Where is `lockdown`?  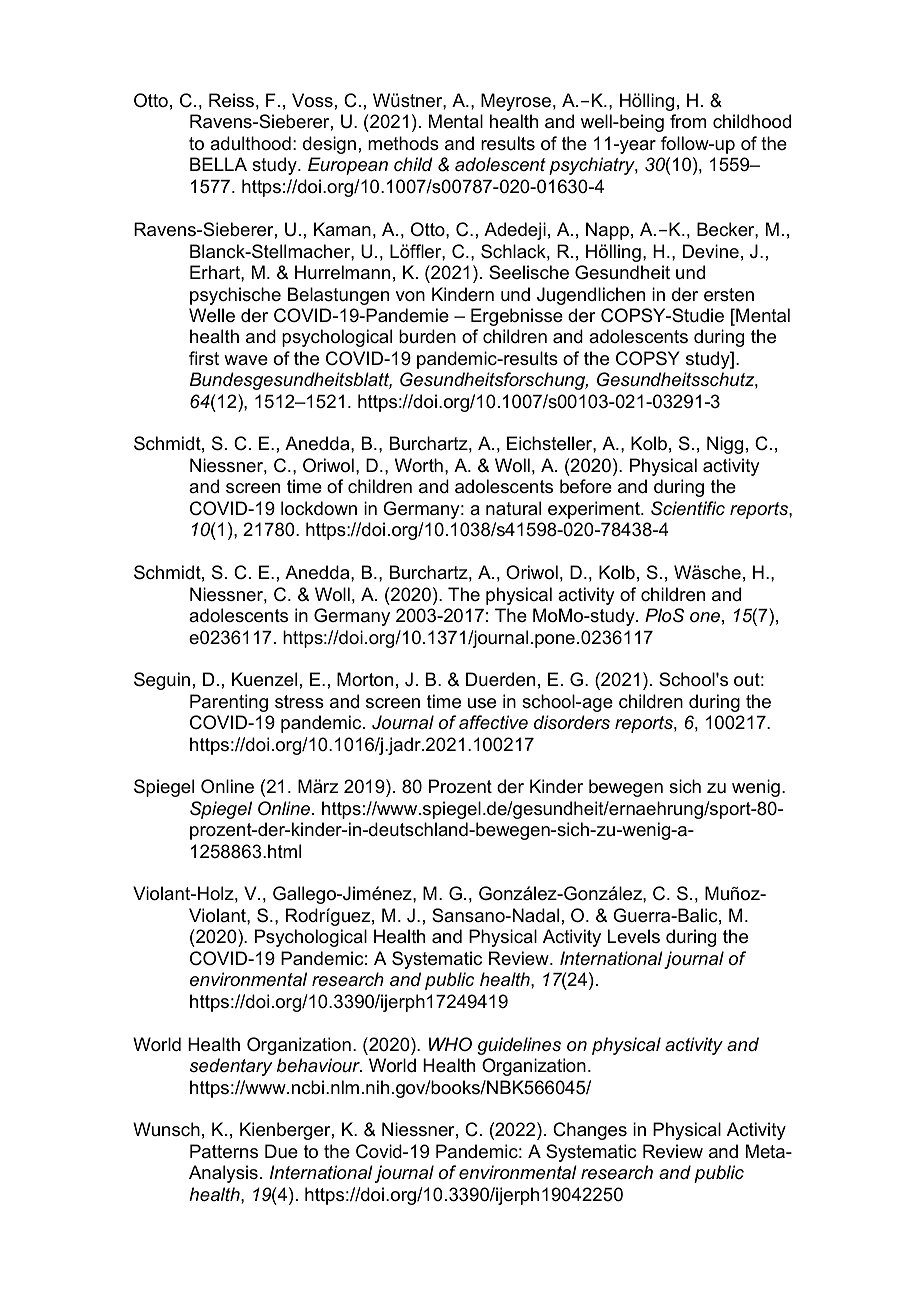
lockdown is located at coordinates (319, 508).
